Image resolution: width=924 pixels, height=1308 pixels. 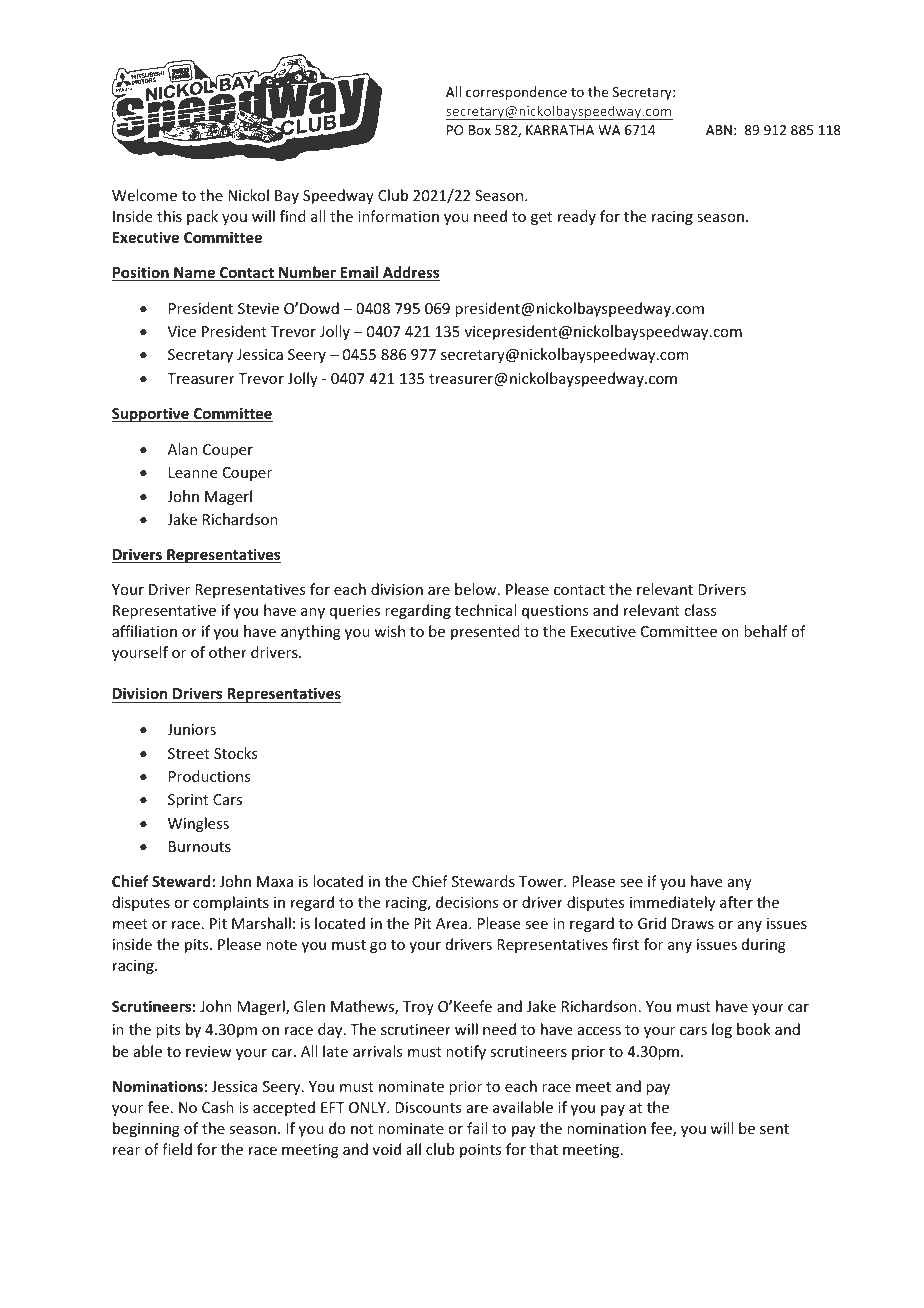 What do you see at coordinates (218, 1107) in the document?
I see `Cash` at bounding box center [218, 1107].
